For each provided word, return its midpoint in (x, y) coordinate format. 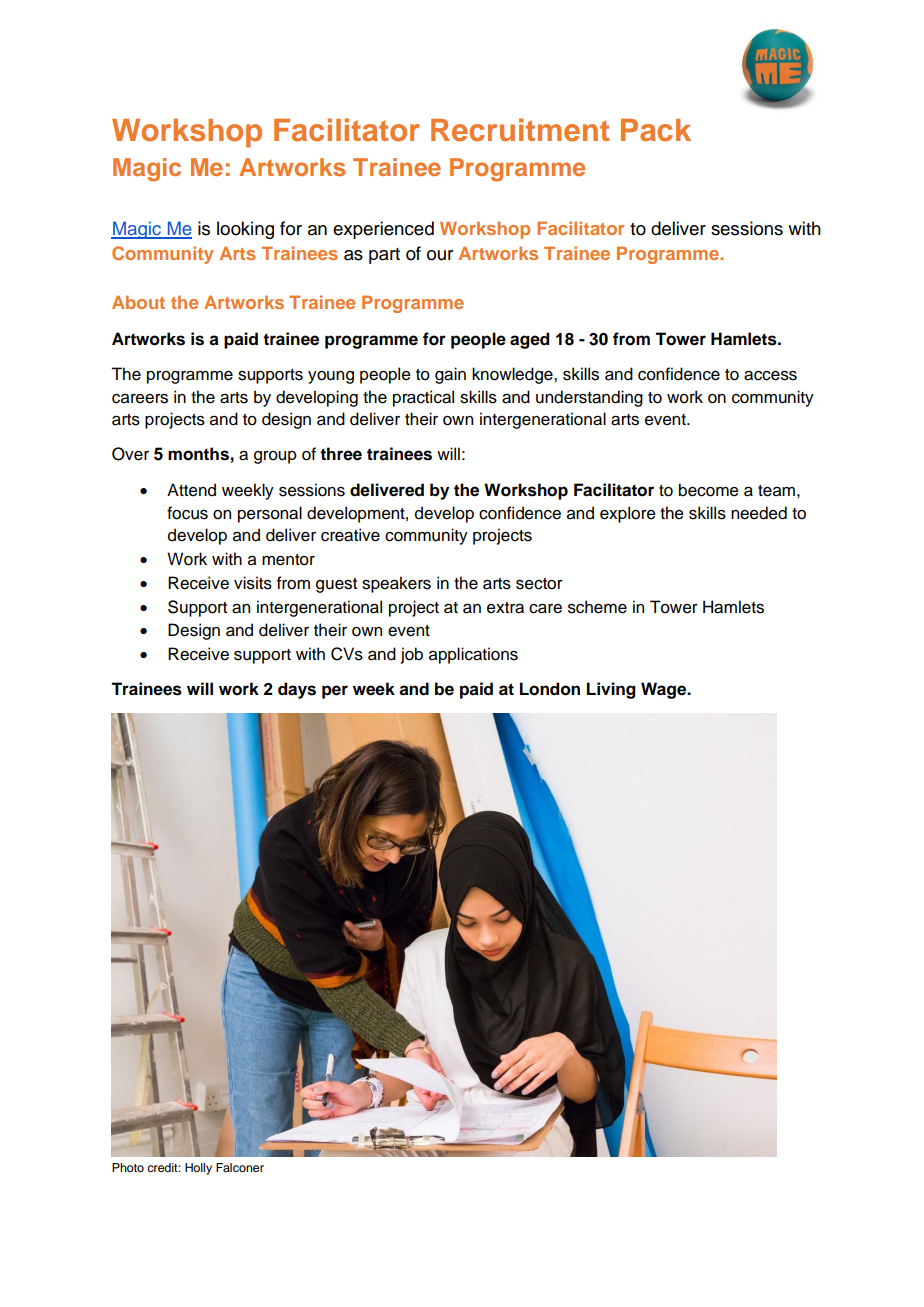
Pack (656, 130)
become (709, 490)
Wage (665, 690)
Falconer (240, 1167)
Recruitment (520, 130)
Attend (191, 490)
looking (245, 230)
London (550, 689)
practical (423, 398)
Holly (198, 1169)
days (297, 690)
